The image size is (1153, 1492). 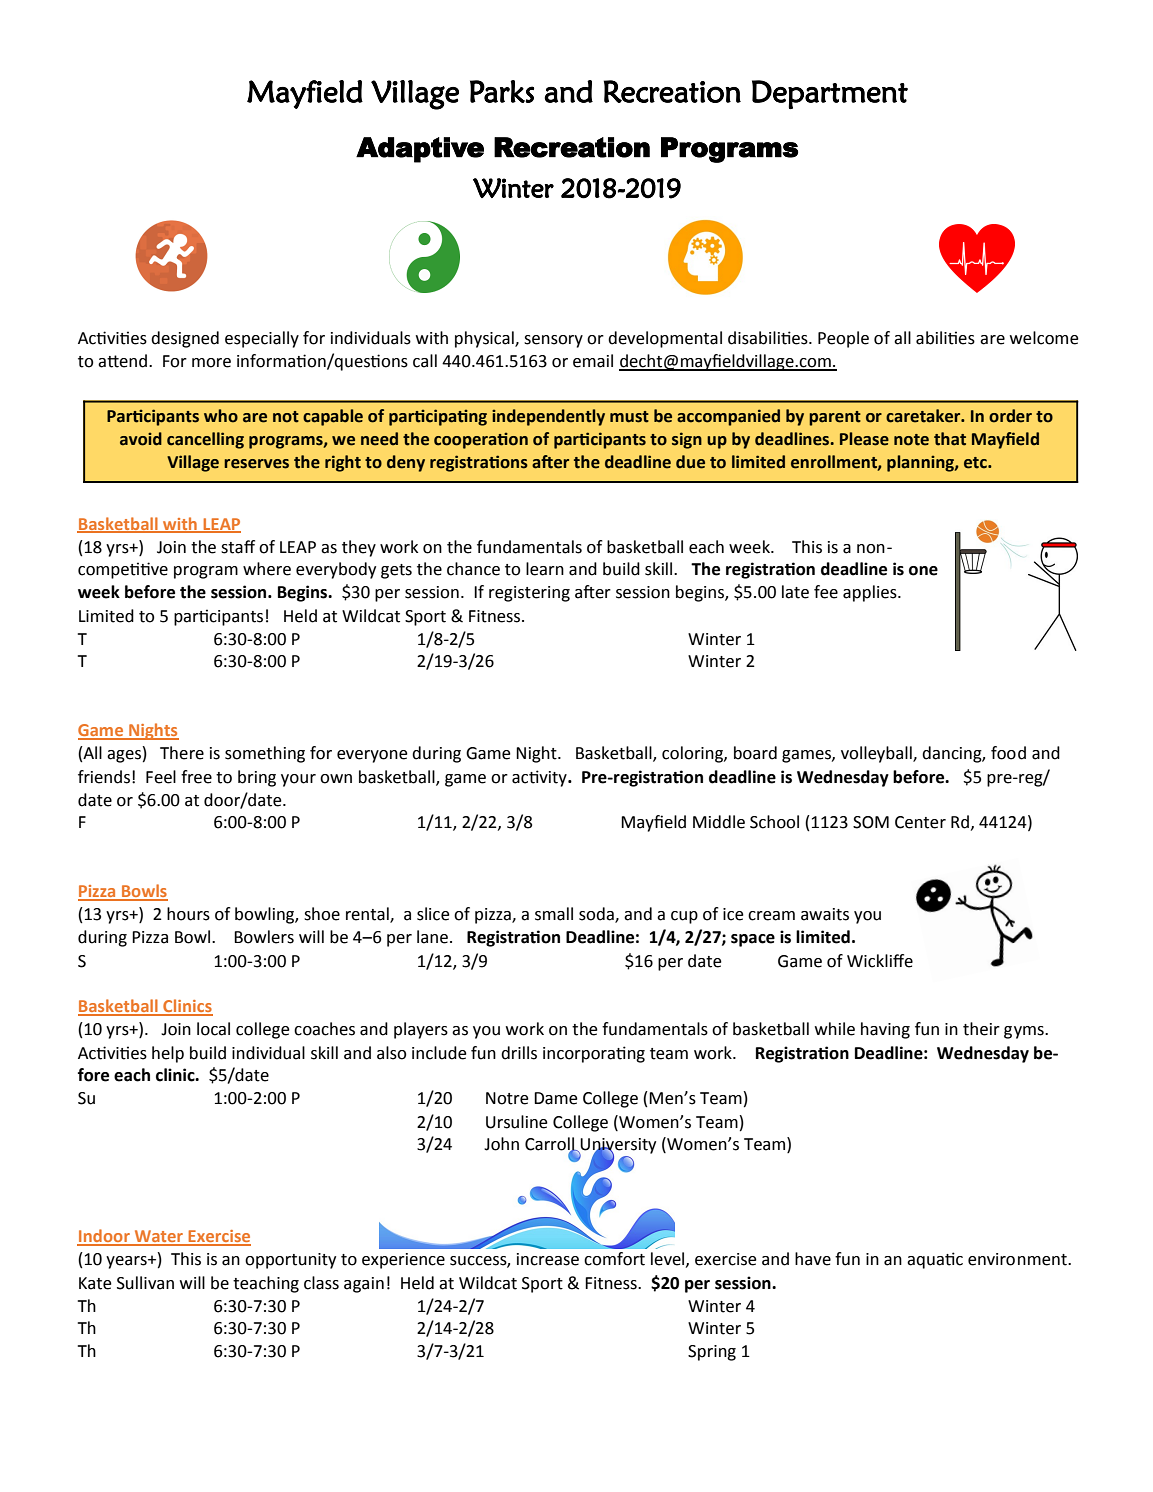 What do you see at coordinates (871, 593) in the page?
I see `applies` at bounding box center [871, 593].
